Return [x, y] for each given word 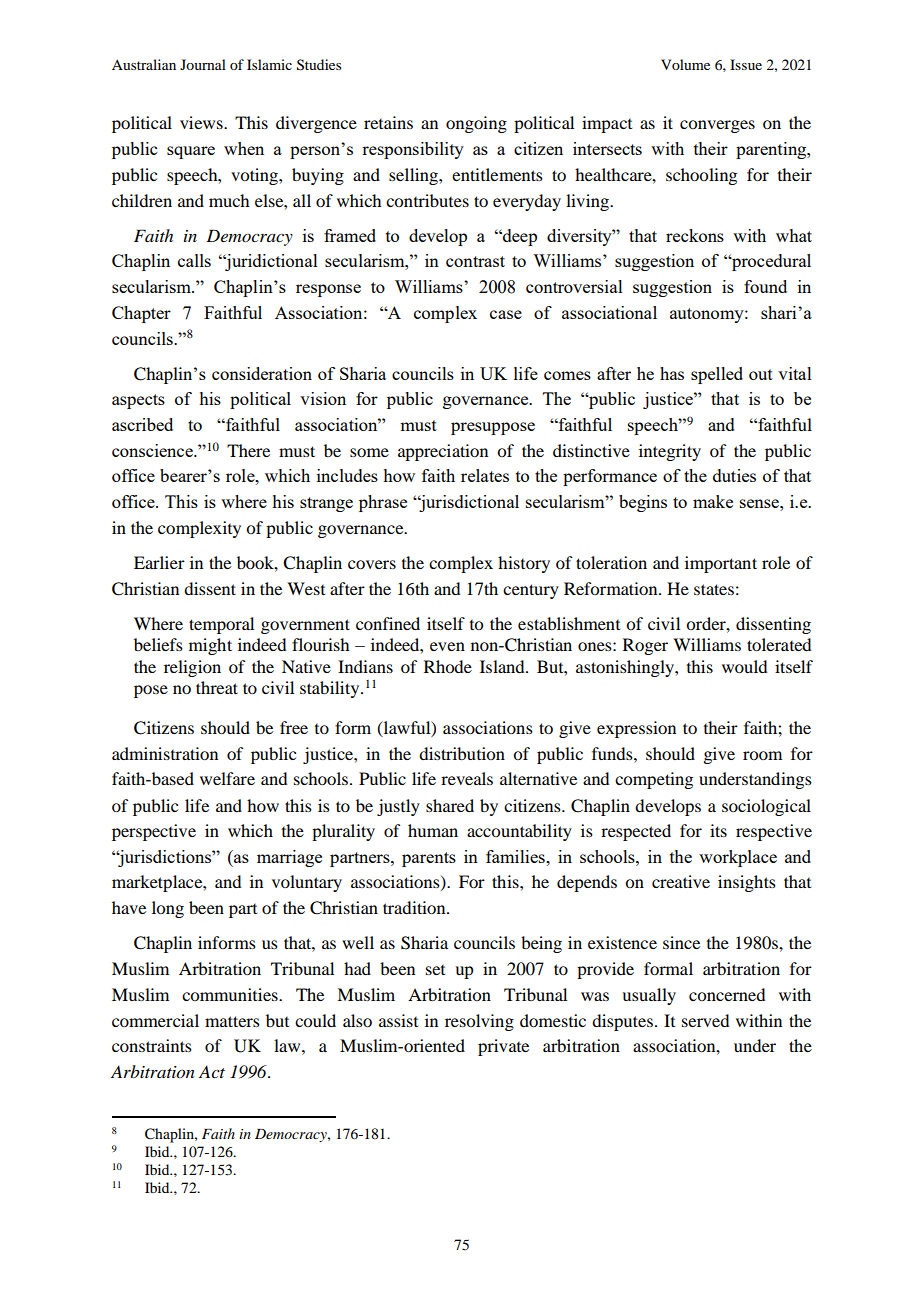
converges [717, 126]
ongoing [476, 124]
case [506, 314]
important [721, 564]
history [524, 564]
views [202, 122]
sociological [766, 807]
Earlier [159, 562]
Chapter [141, 314]
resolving [479, 1022]
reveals [467, 778]
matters [232, 1021]
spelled [717, 375]
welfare [227, 778]
